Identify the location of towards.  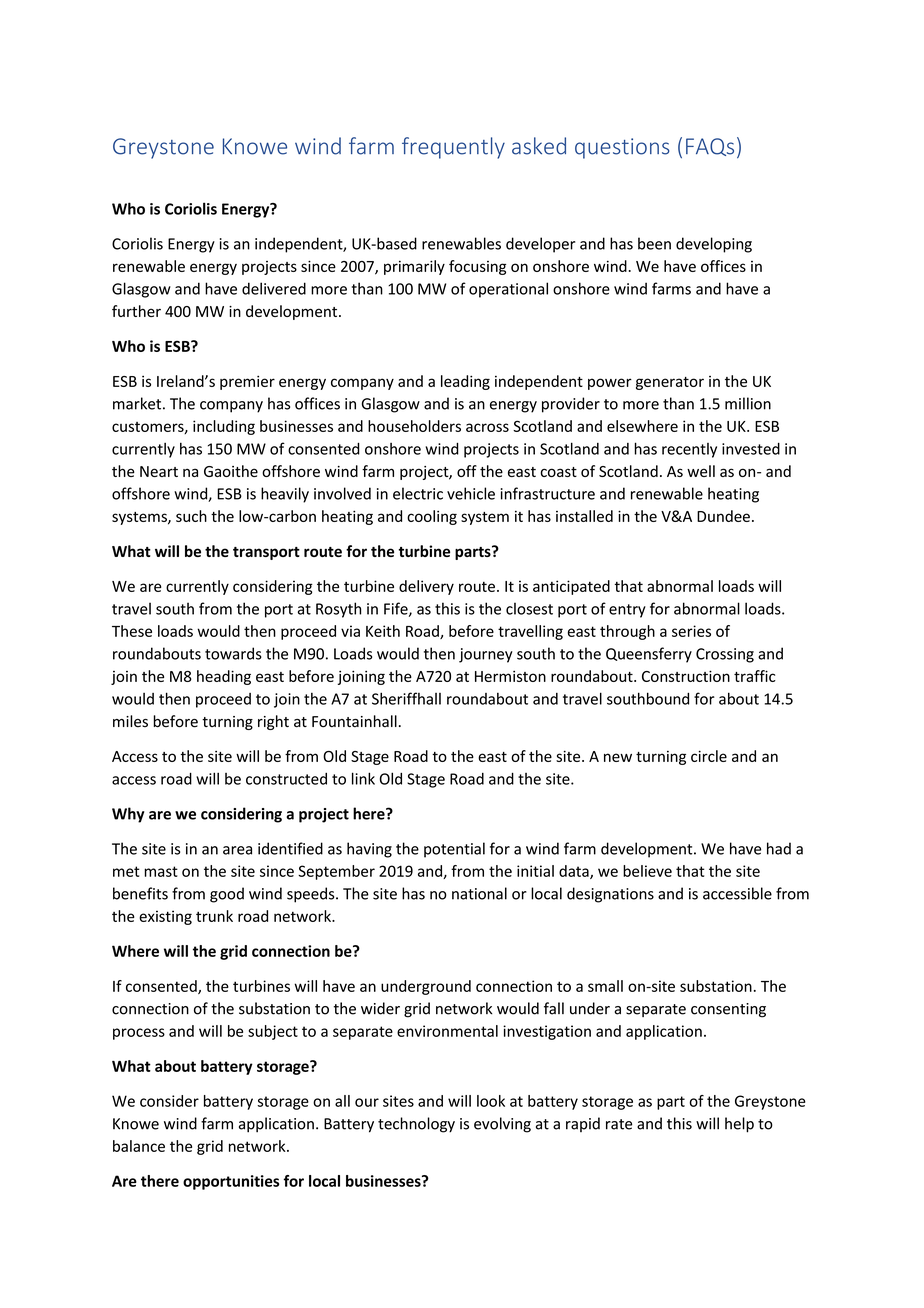
(233, 653).
